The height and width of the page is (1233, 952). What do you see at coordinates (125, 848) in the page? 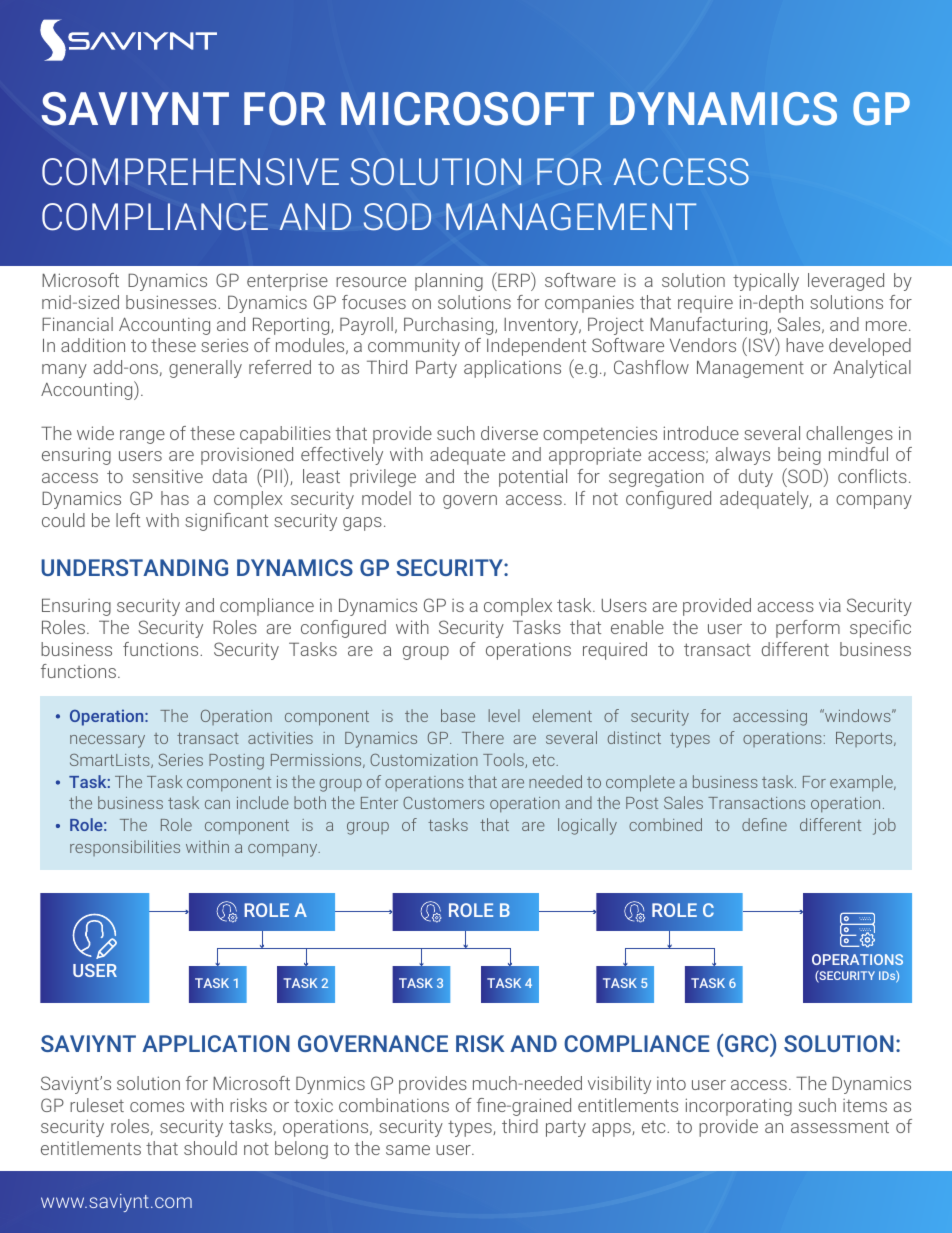
I see `responsibilities` at bounding box center [125, 848].
